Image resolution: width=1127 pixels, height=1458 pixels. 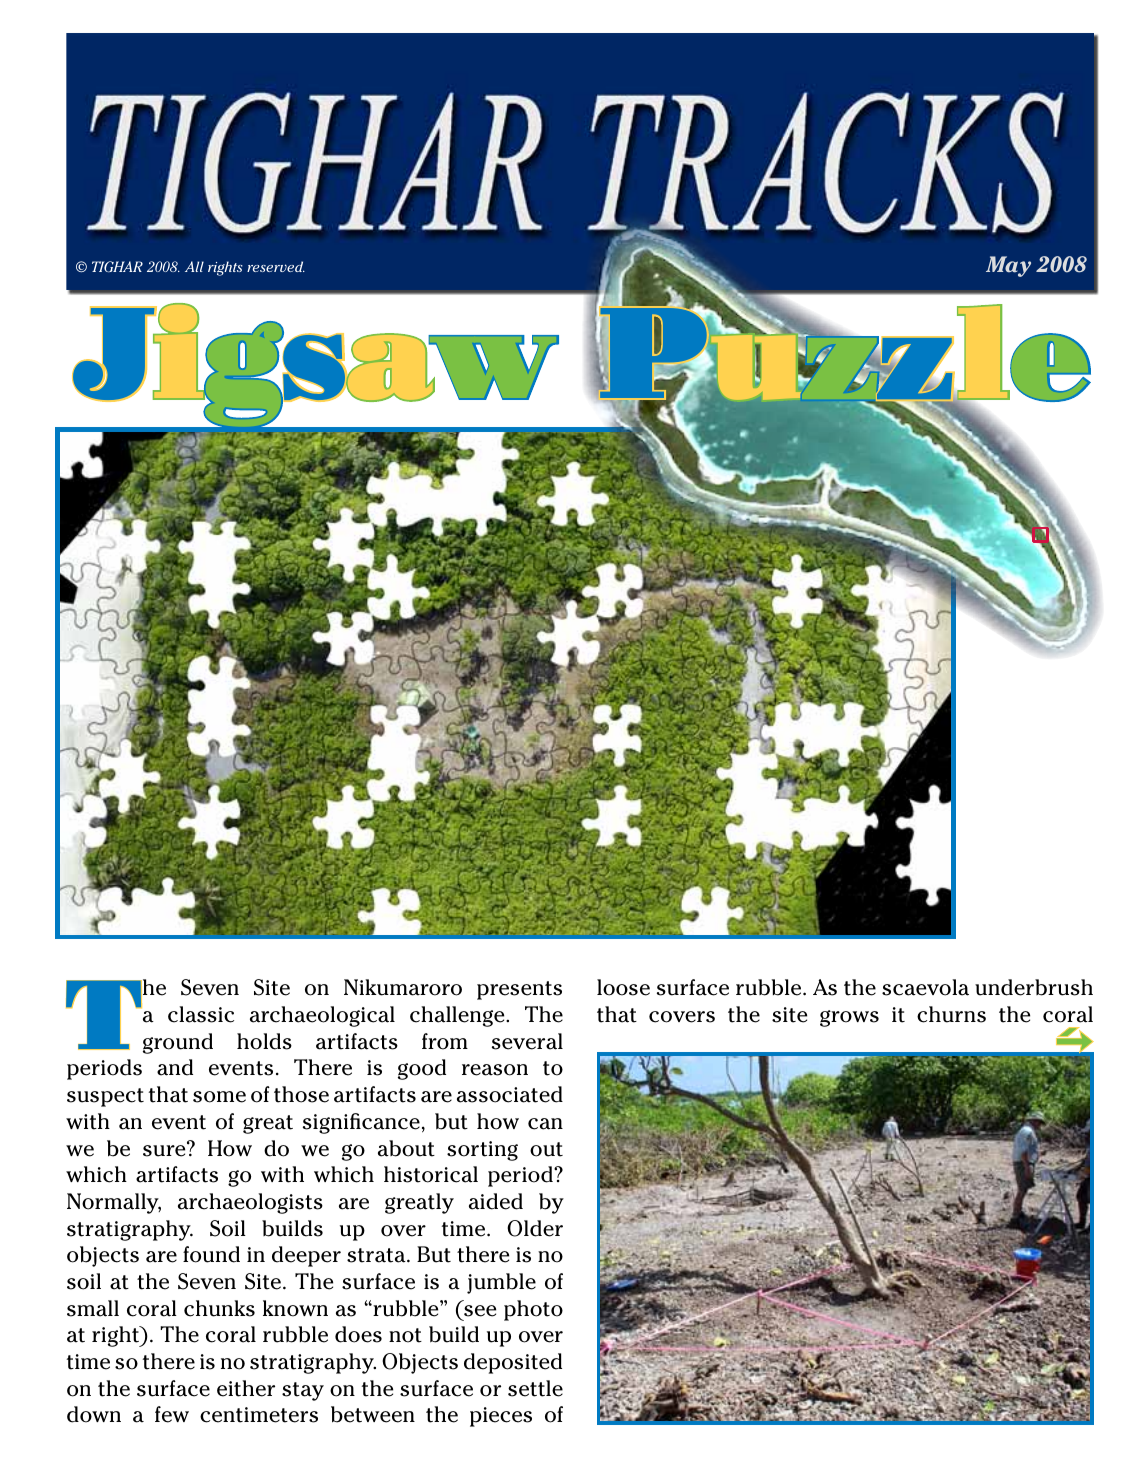 What do you see at coordinates (1034, 987) in the image?
I see `underbrush` at bounding box center [1034, 987].
